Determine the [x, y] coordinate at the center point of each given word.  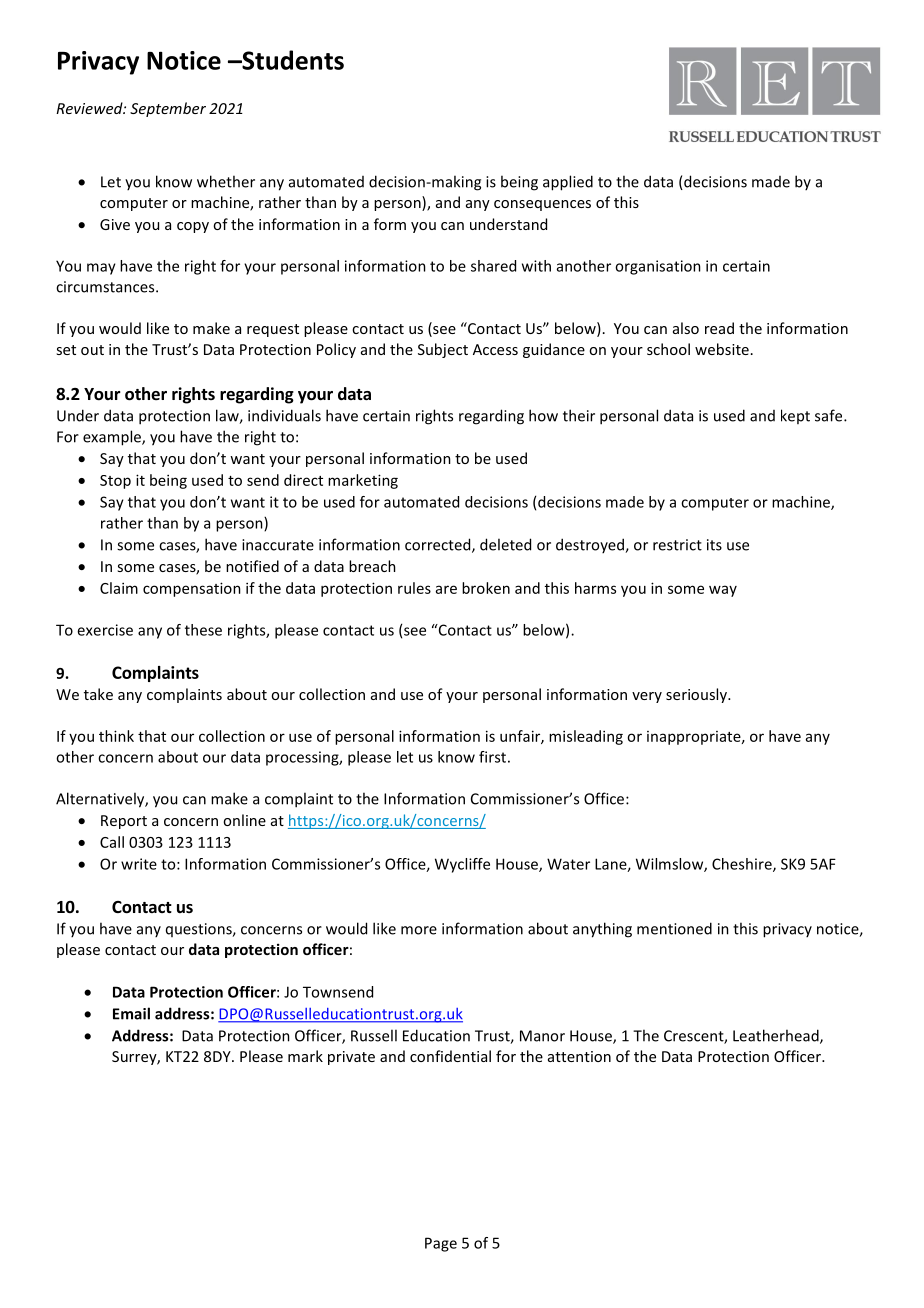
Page [441, 1244]
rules [414, 588]
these [203, 630]
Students [292, 60]
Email [131, 1013]
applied [568, 183]
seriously [697, 695]
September [168, 109]
